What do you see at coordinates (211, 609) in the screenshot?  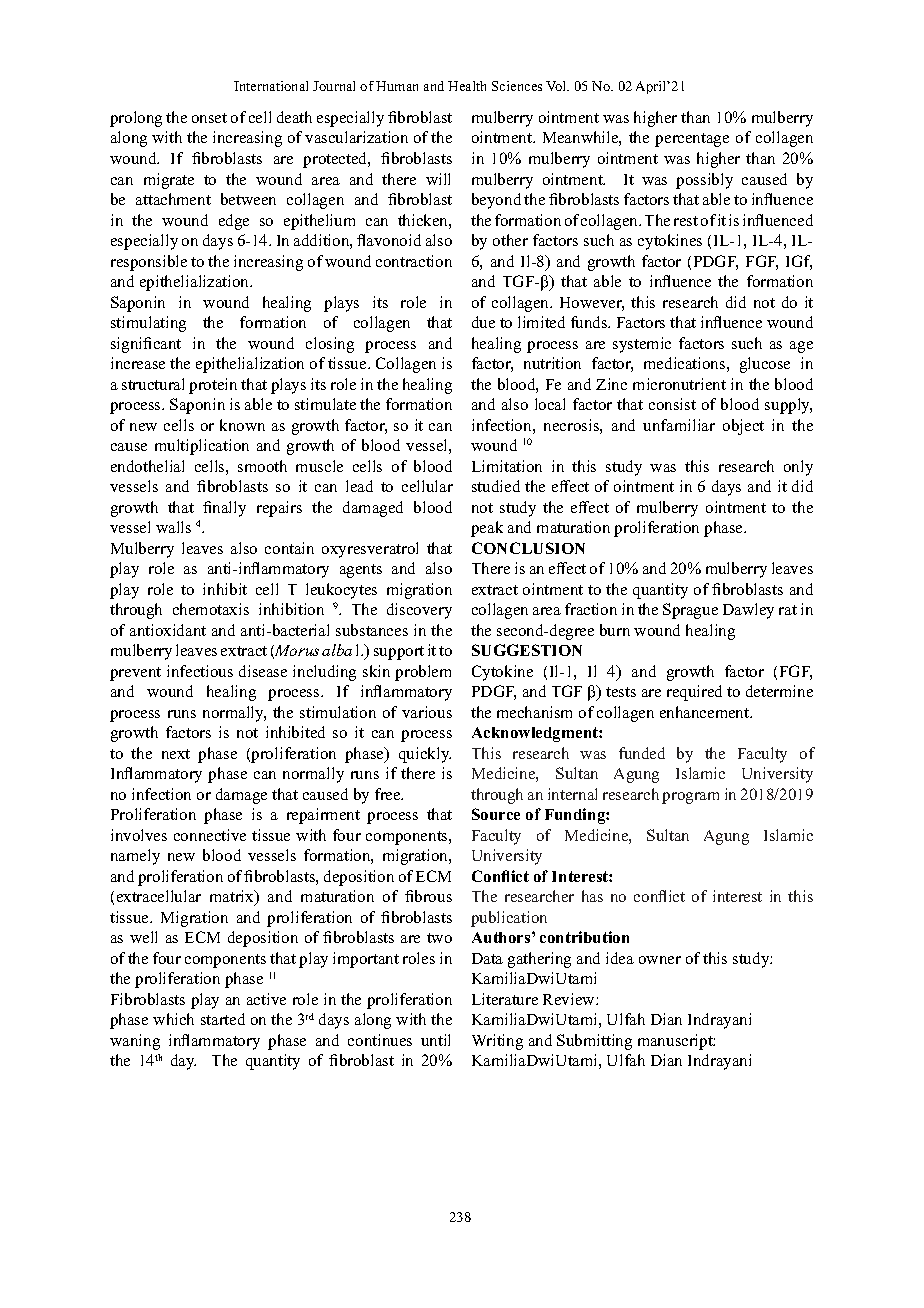 I see `chemotaxis` at bounding box center [211, 609].
